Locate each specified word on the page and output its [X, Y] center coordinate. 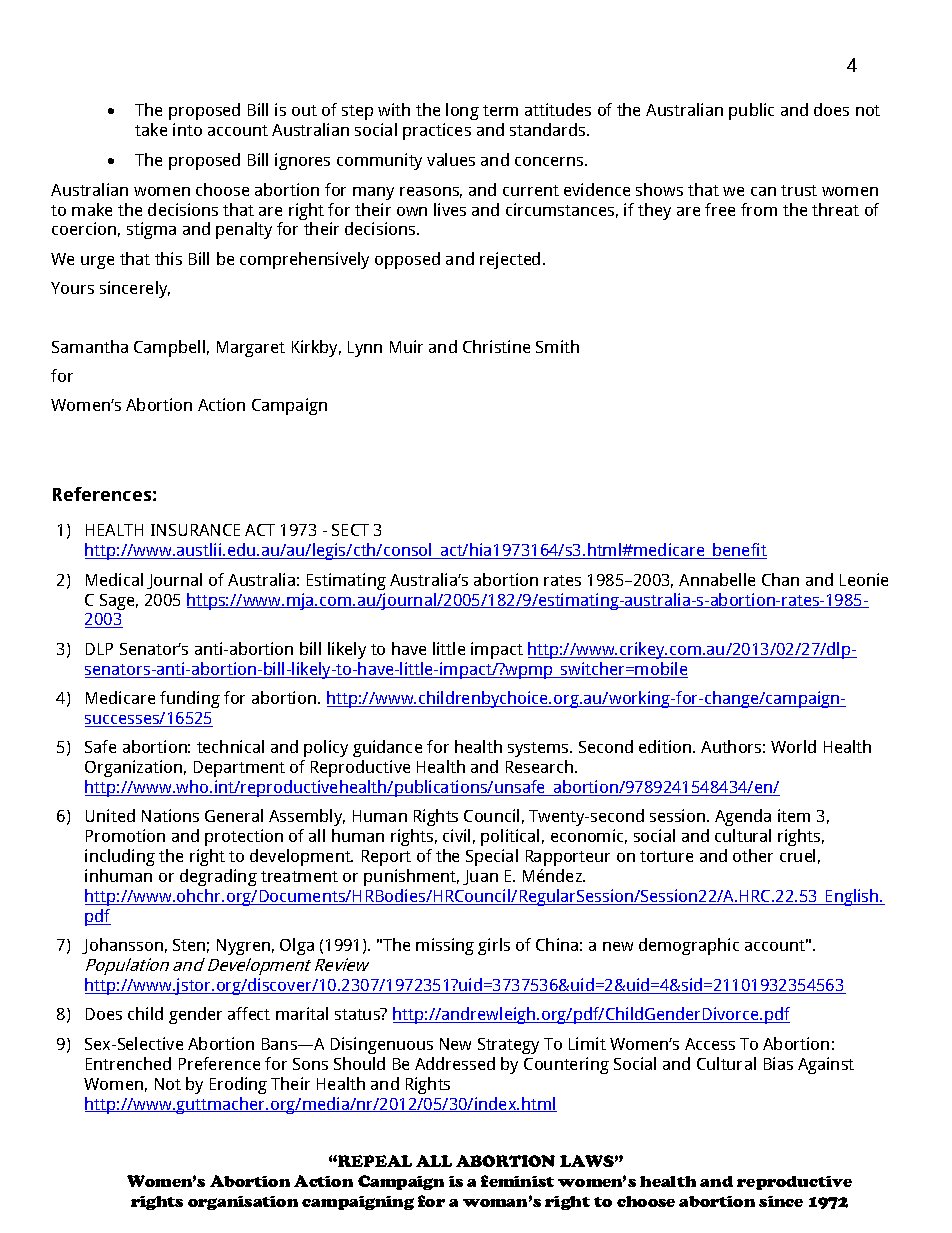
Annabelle [717, 579]
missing [445, 946]
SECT [350, 530]
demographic [689, 946]
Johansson [122, 946]
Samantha [90, 346]
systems [539, 749]
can [763, 191]
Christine [496, 346]
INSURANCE [195, 530]
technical [230, 746]
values [451, 159]
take [151, 129]
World [793, 746]
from [759, 209]
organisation [243, 1203]
